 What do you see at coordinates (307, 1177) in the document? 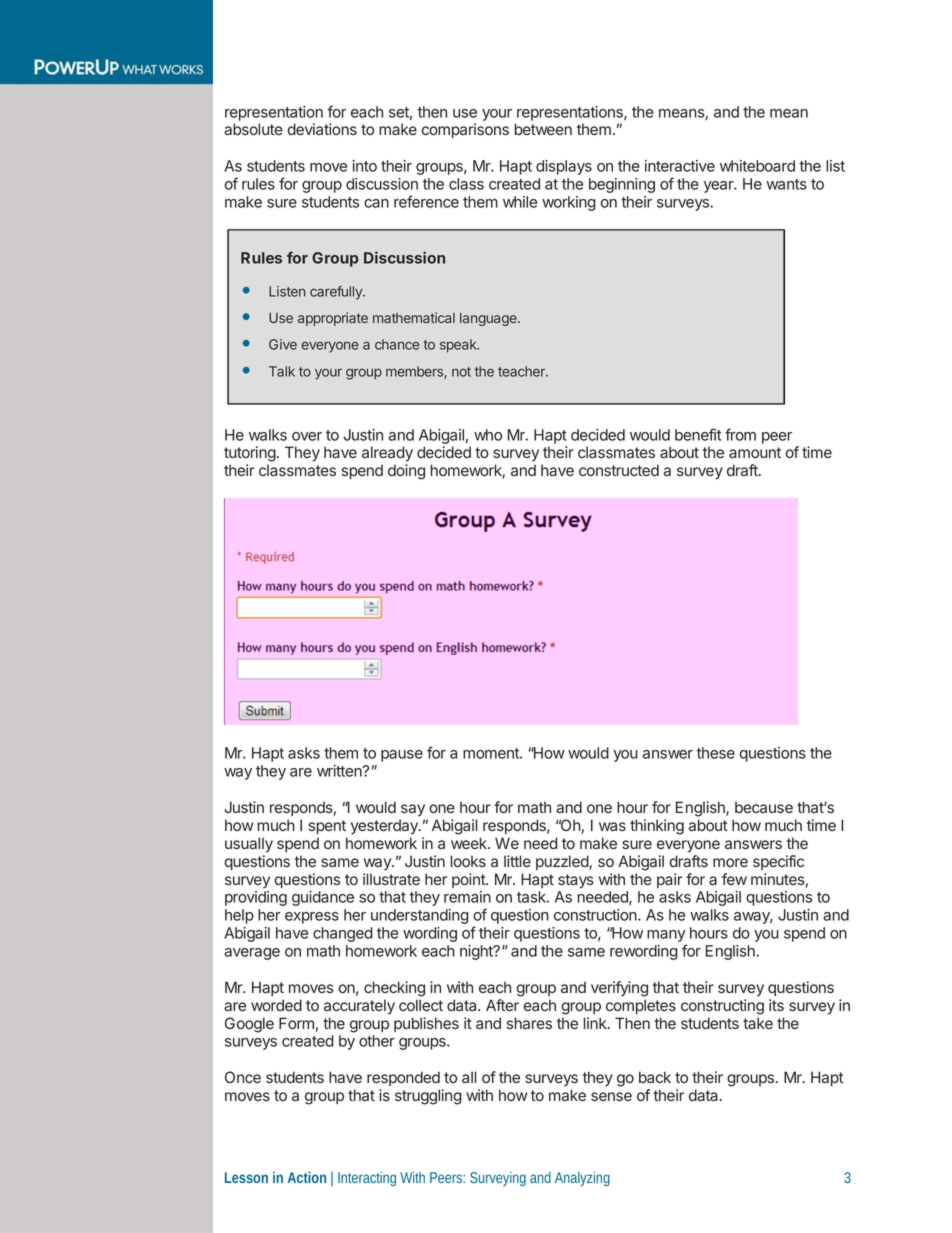
I see `Action` at bounding box center [307, 1177].
